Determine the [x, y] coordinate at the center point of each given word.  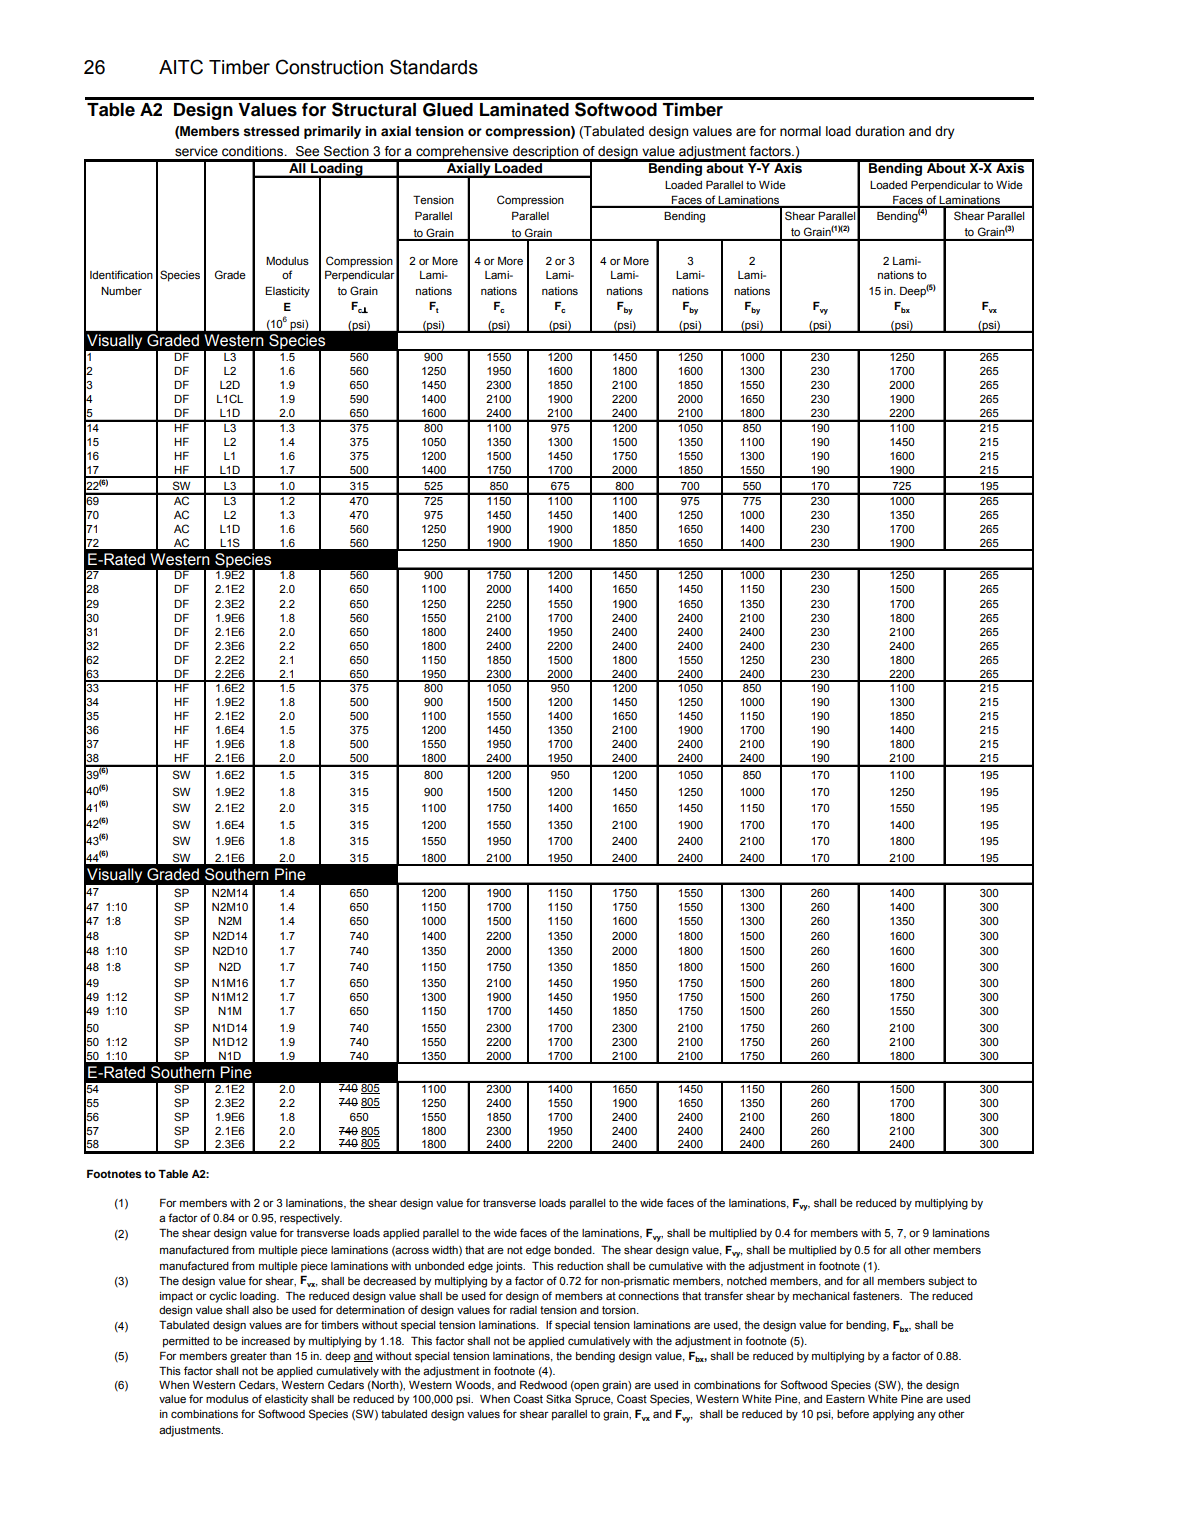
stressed [271, 131]
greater [248, 1357]
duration [879, 131]
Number [121, 291]
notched [747, 1281]
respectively [311, 1219]
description [546, 153]
